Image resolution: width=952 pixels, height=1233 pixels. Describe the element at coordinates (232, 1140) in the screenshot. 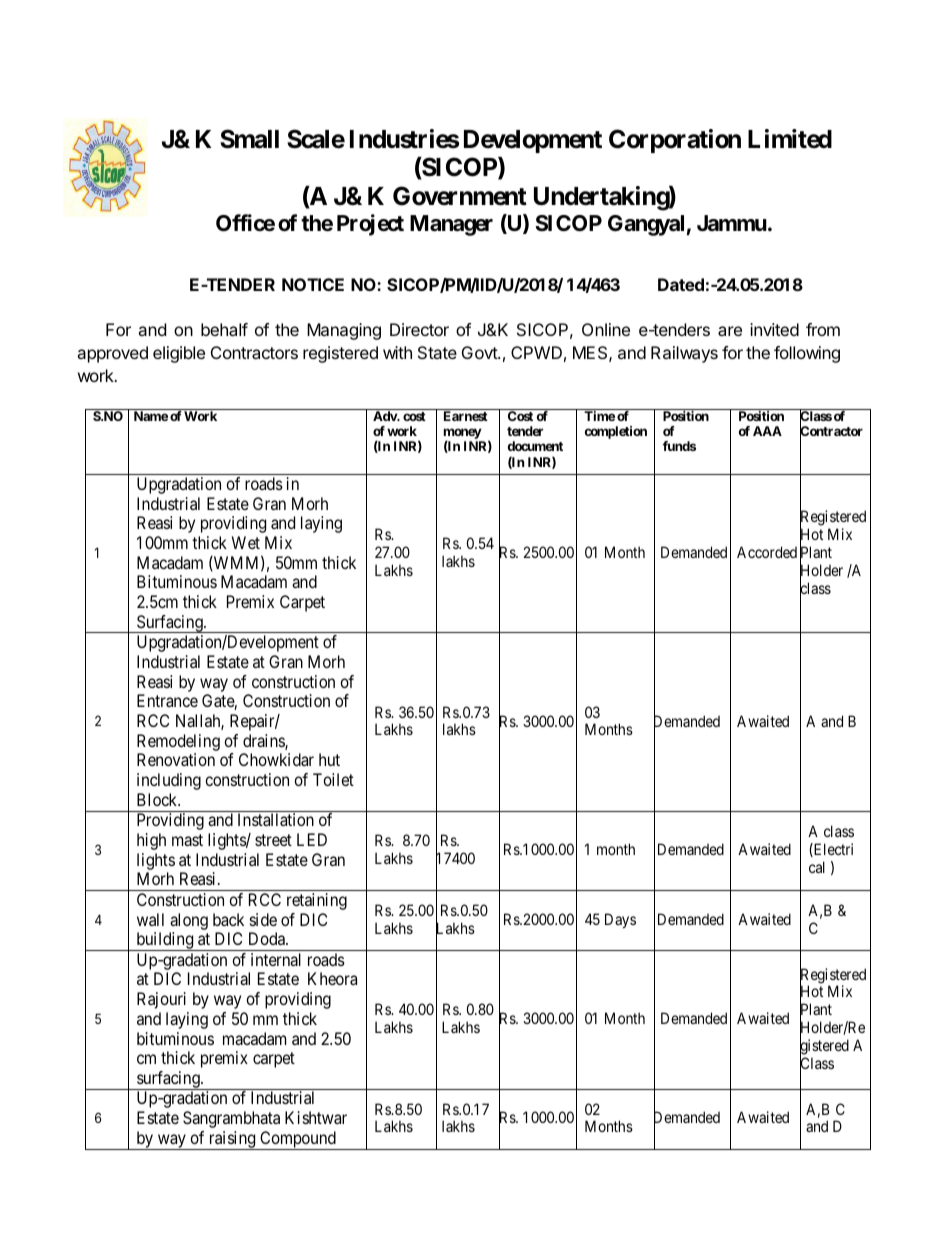

I see `raising` at that location.
